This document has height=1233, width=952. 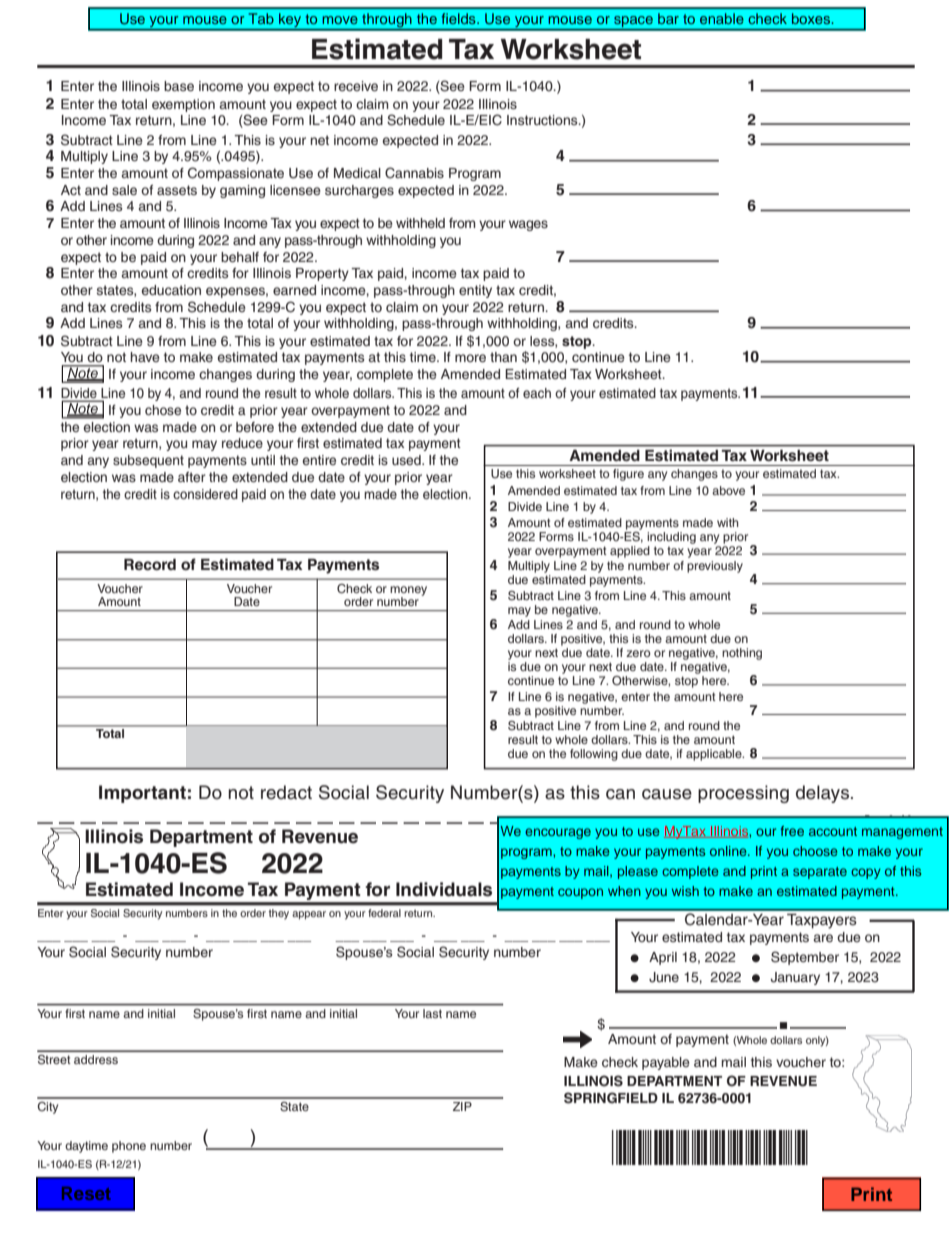 I want to click on phone, so click(x=129, y=1147).
